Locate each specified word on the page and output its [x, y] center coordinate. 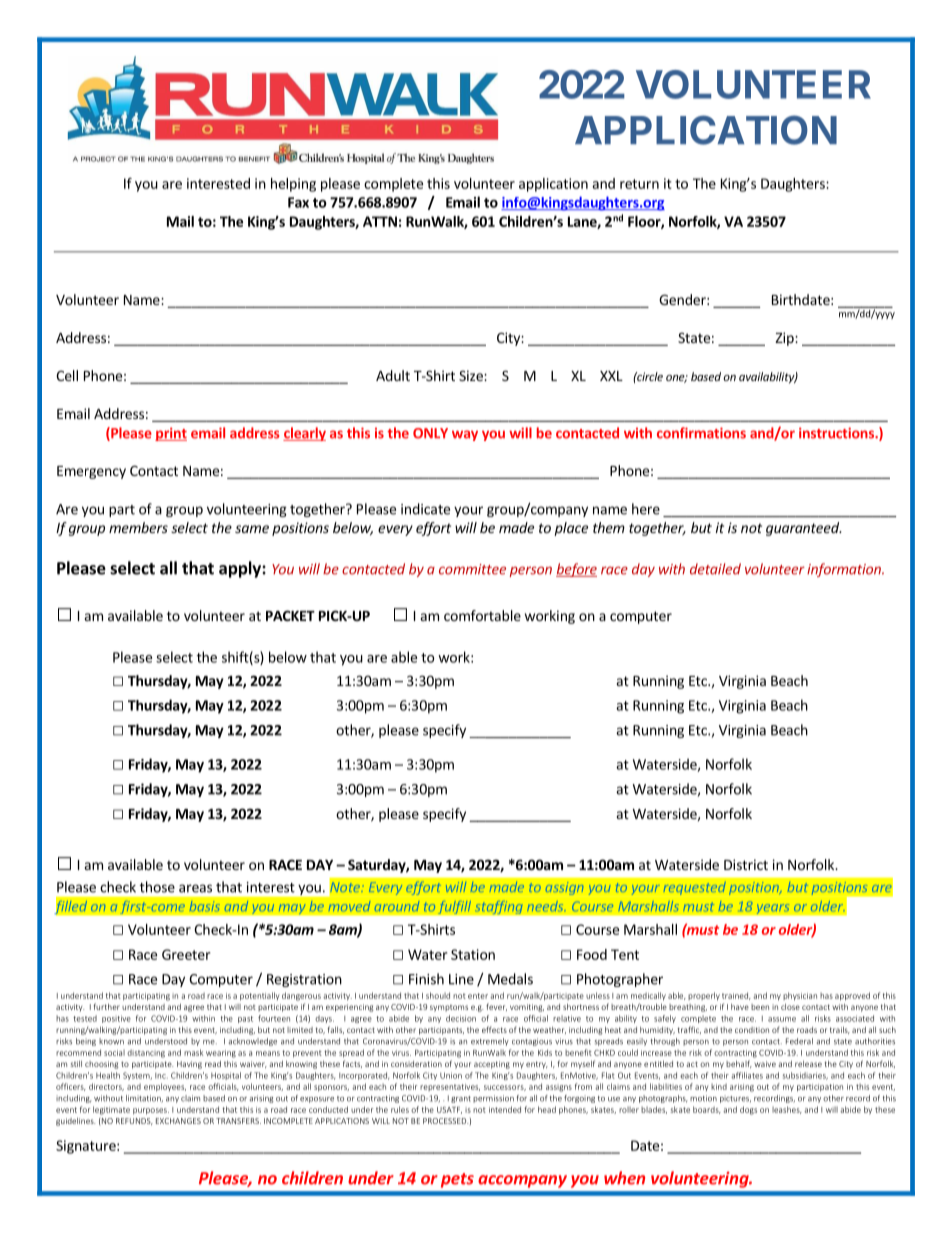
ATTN [380, 221]
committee [472, 569]
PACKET [290, 615]
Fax [298, 202]
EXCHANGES [178, 1121]
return [639, 184]
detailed [715, 569]
